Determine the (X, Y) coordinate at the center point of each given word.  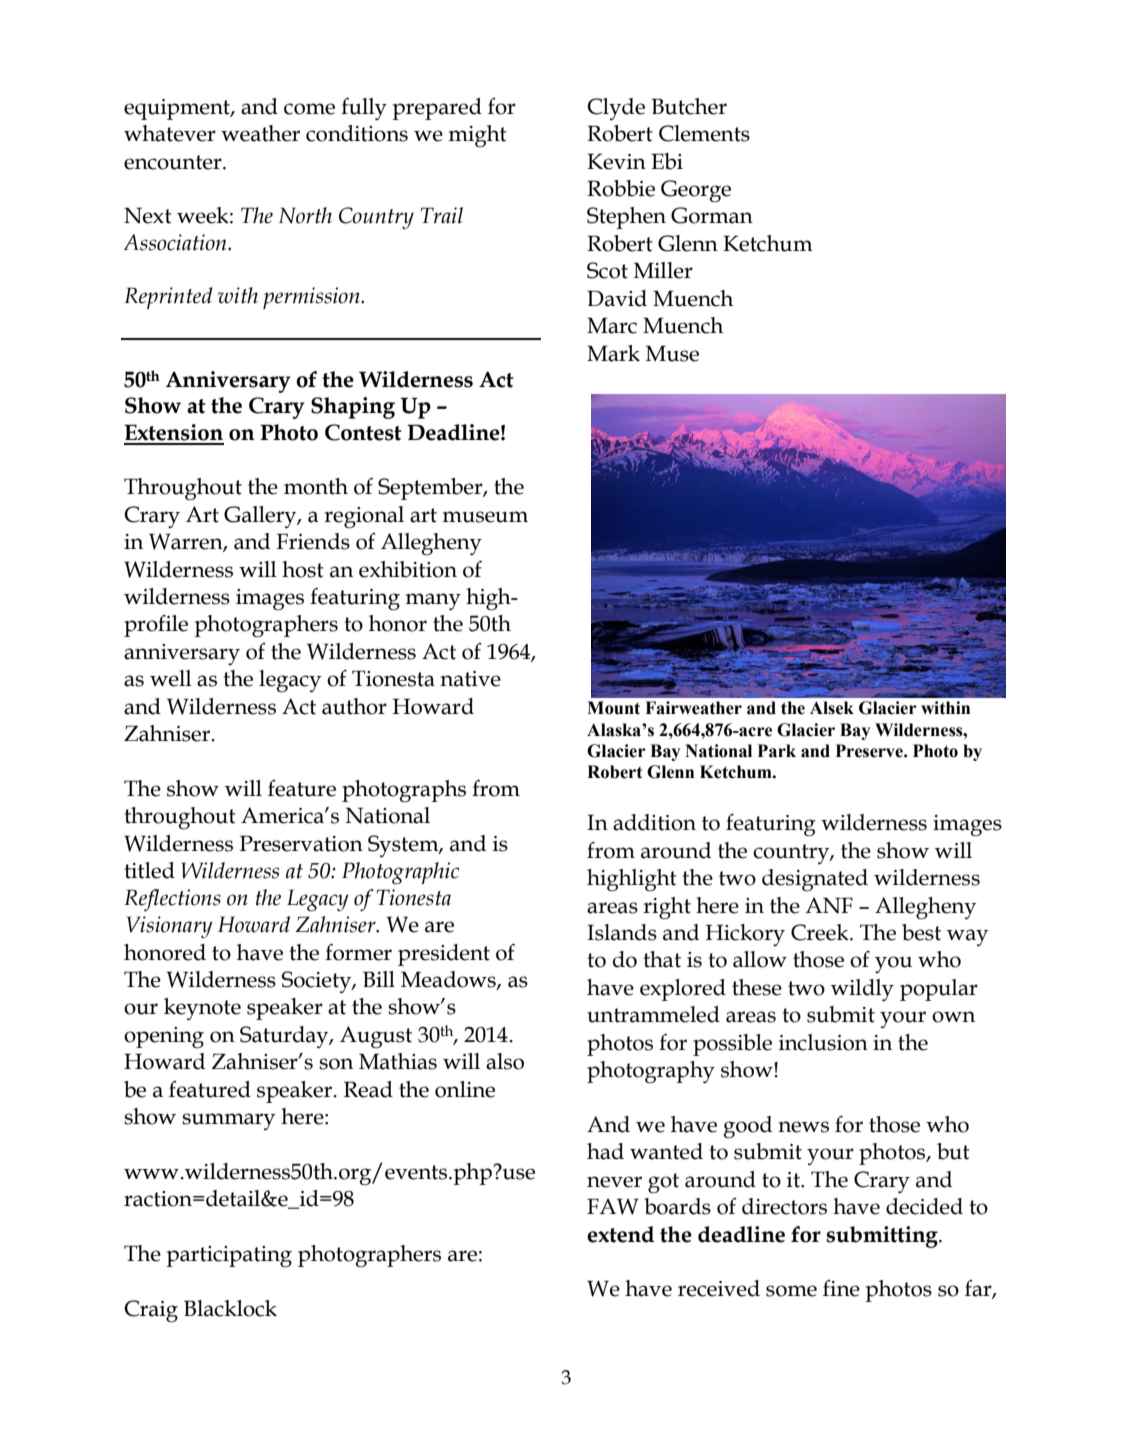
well (171, 678)
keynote (202, 1009)
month (316, 486)
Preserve (870, 751)
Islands (622, 932)
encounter (174, 162)
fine (841, 1288)
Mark (613, 353)
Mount (613, 708)
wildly (862, 990)
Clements (704, 133)
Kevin (616, 161)
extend (620, 1234)
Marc (612, 325)
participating (229, 1257)
